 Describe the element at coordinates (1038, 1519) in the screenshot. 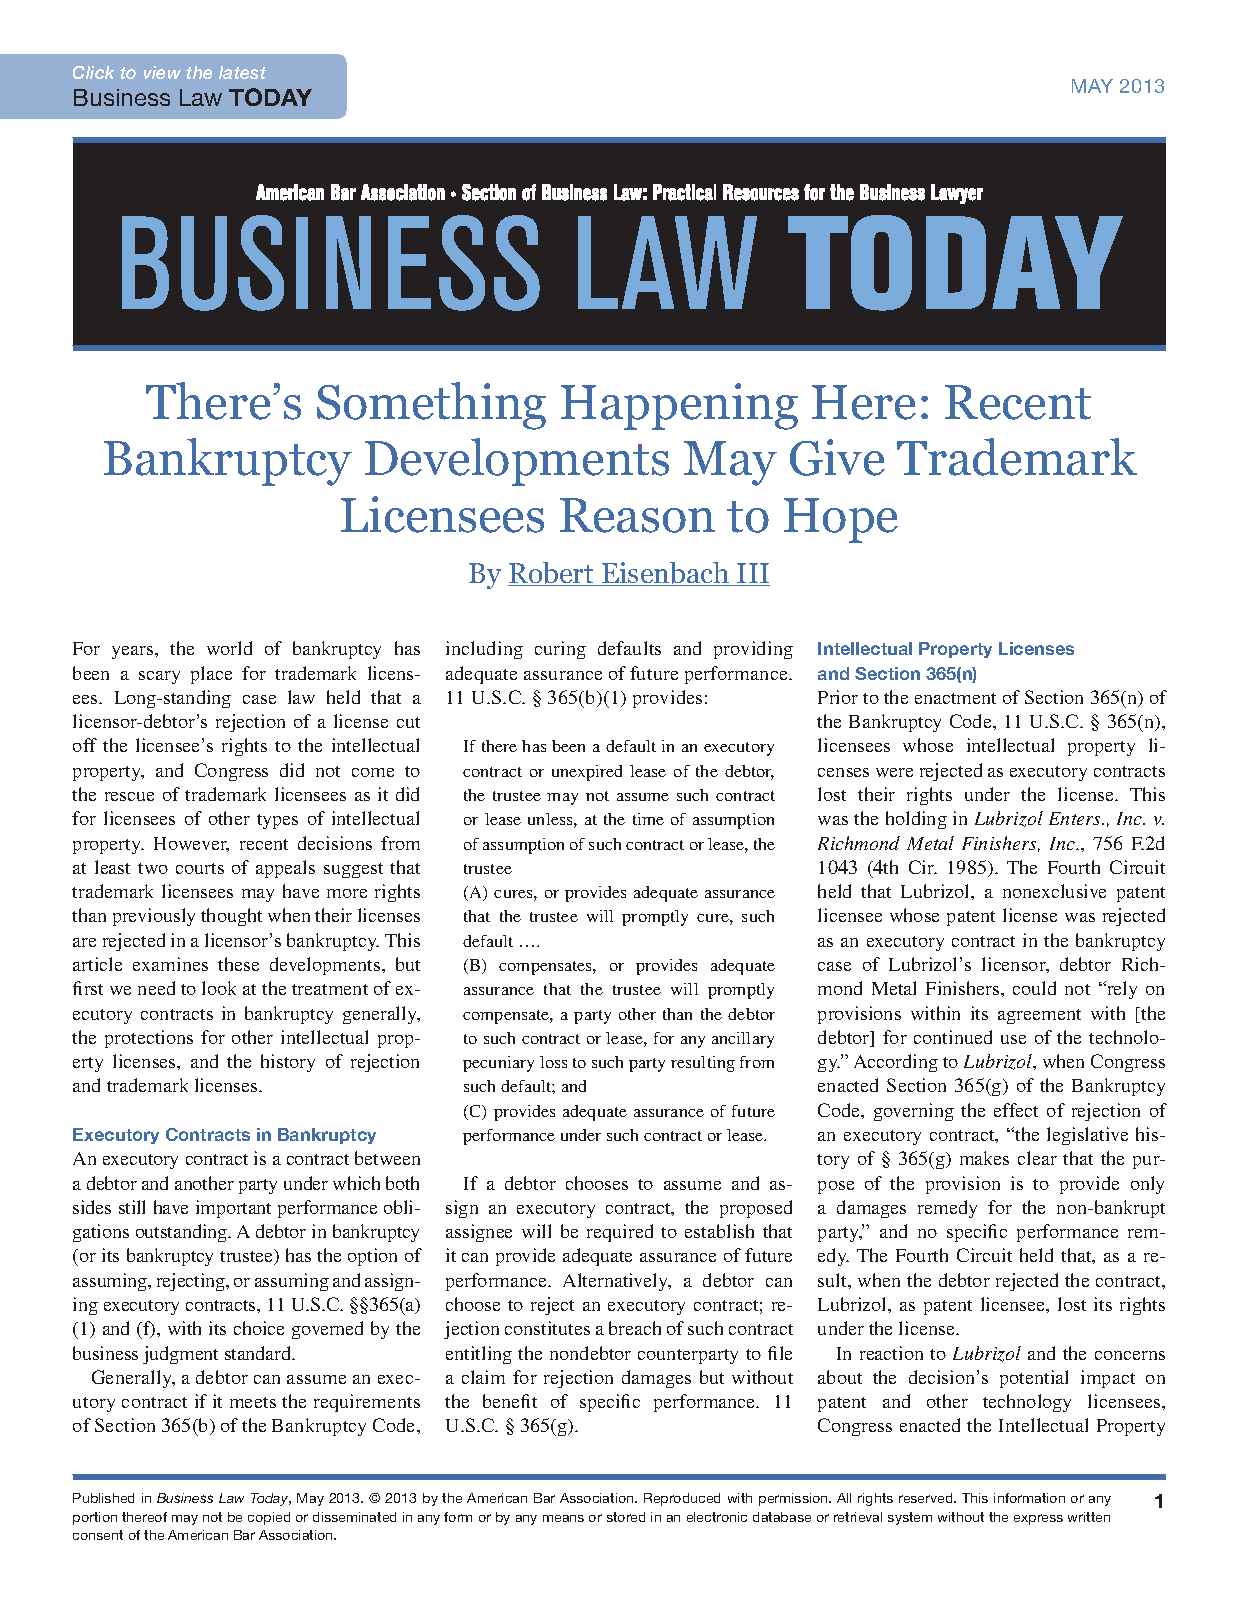

I see `express` at that location.
